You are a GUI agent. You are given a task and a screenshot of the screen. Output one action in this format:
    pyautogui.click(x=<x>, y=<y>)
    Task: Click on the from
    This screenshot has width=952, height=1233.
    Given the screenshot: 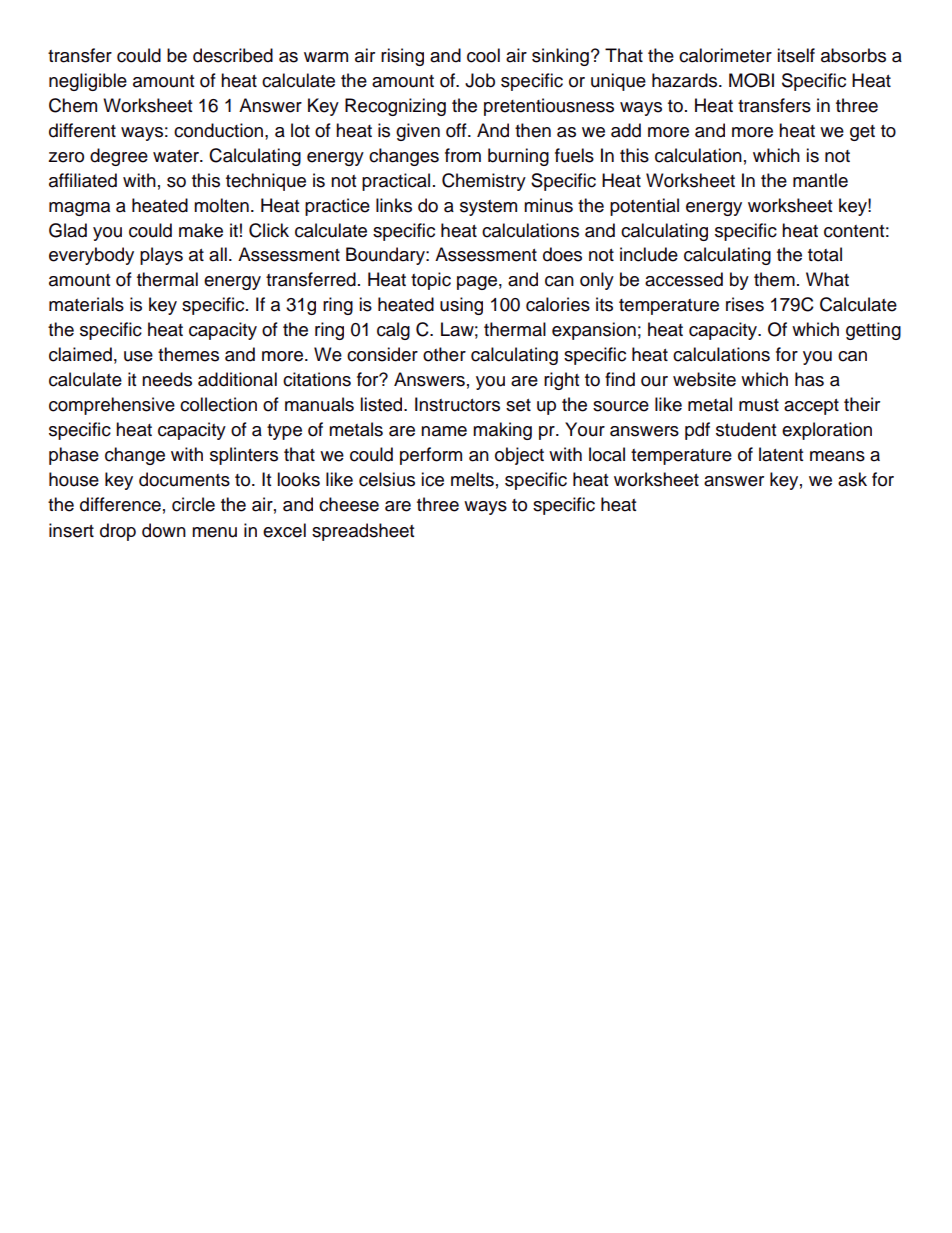 What is the action you would take?
    pyautogui.click(x=463, y=155)
